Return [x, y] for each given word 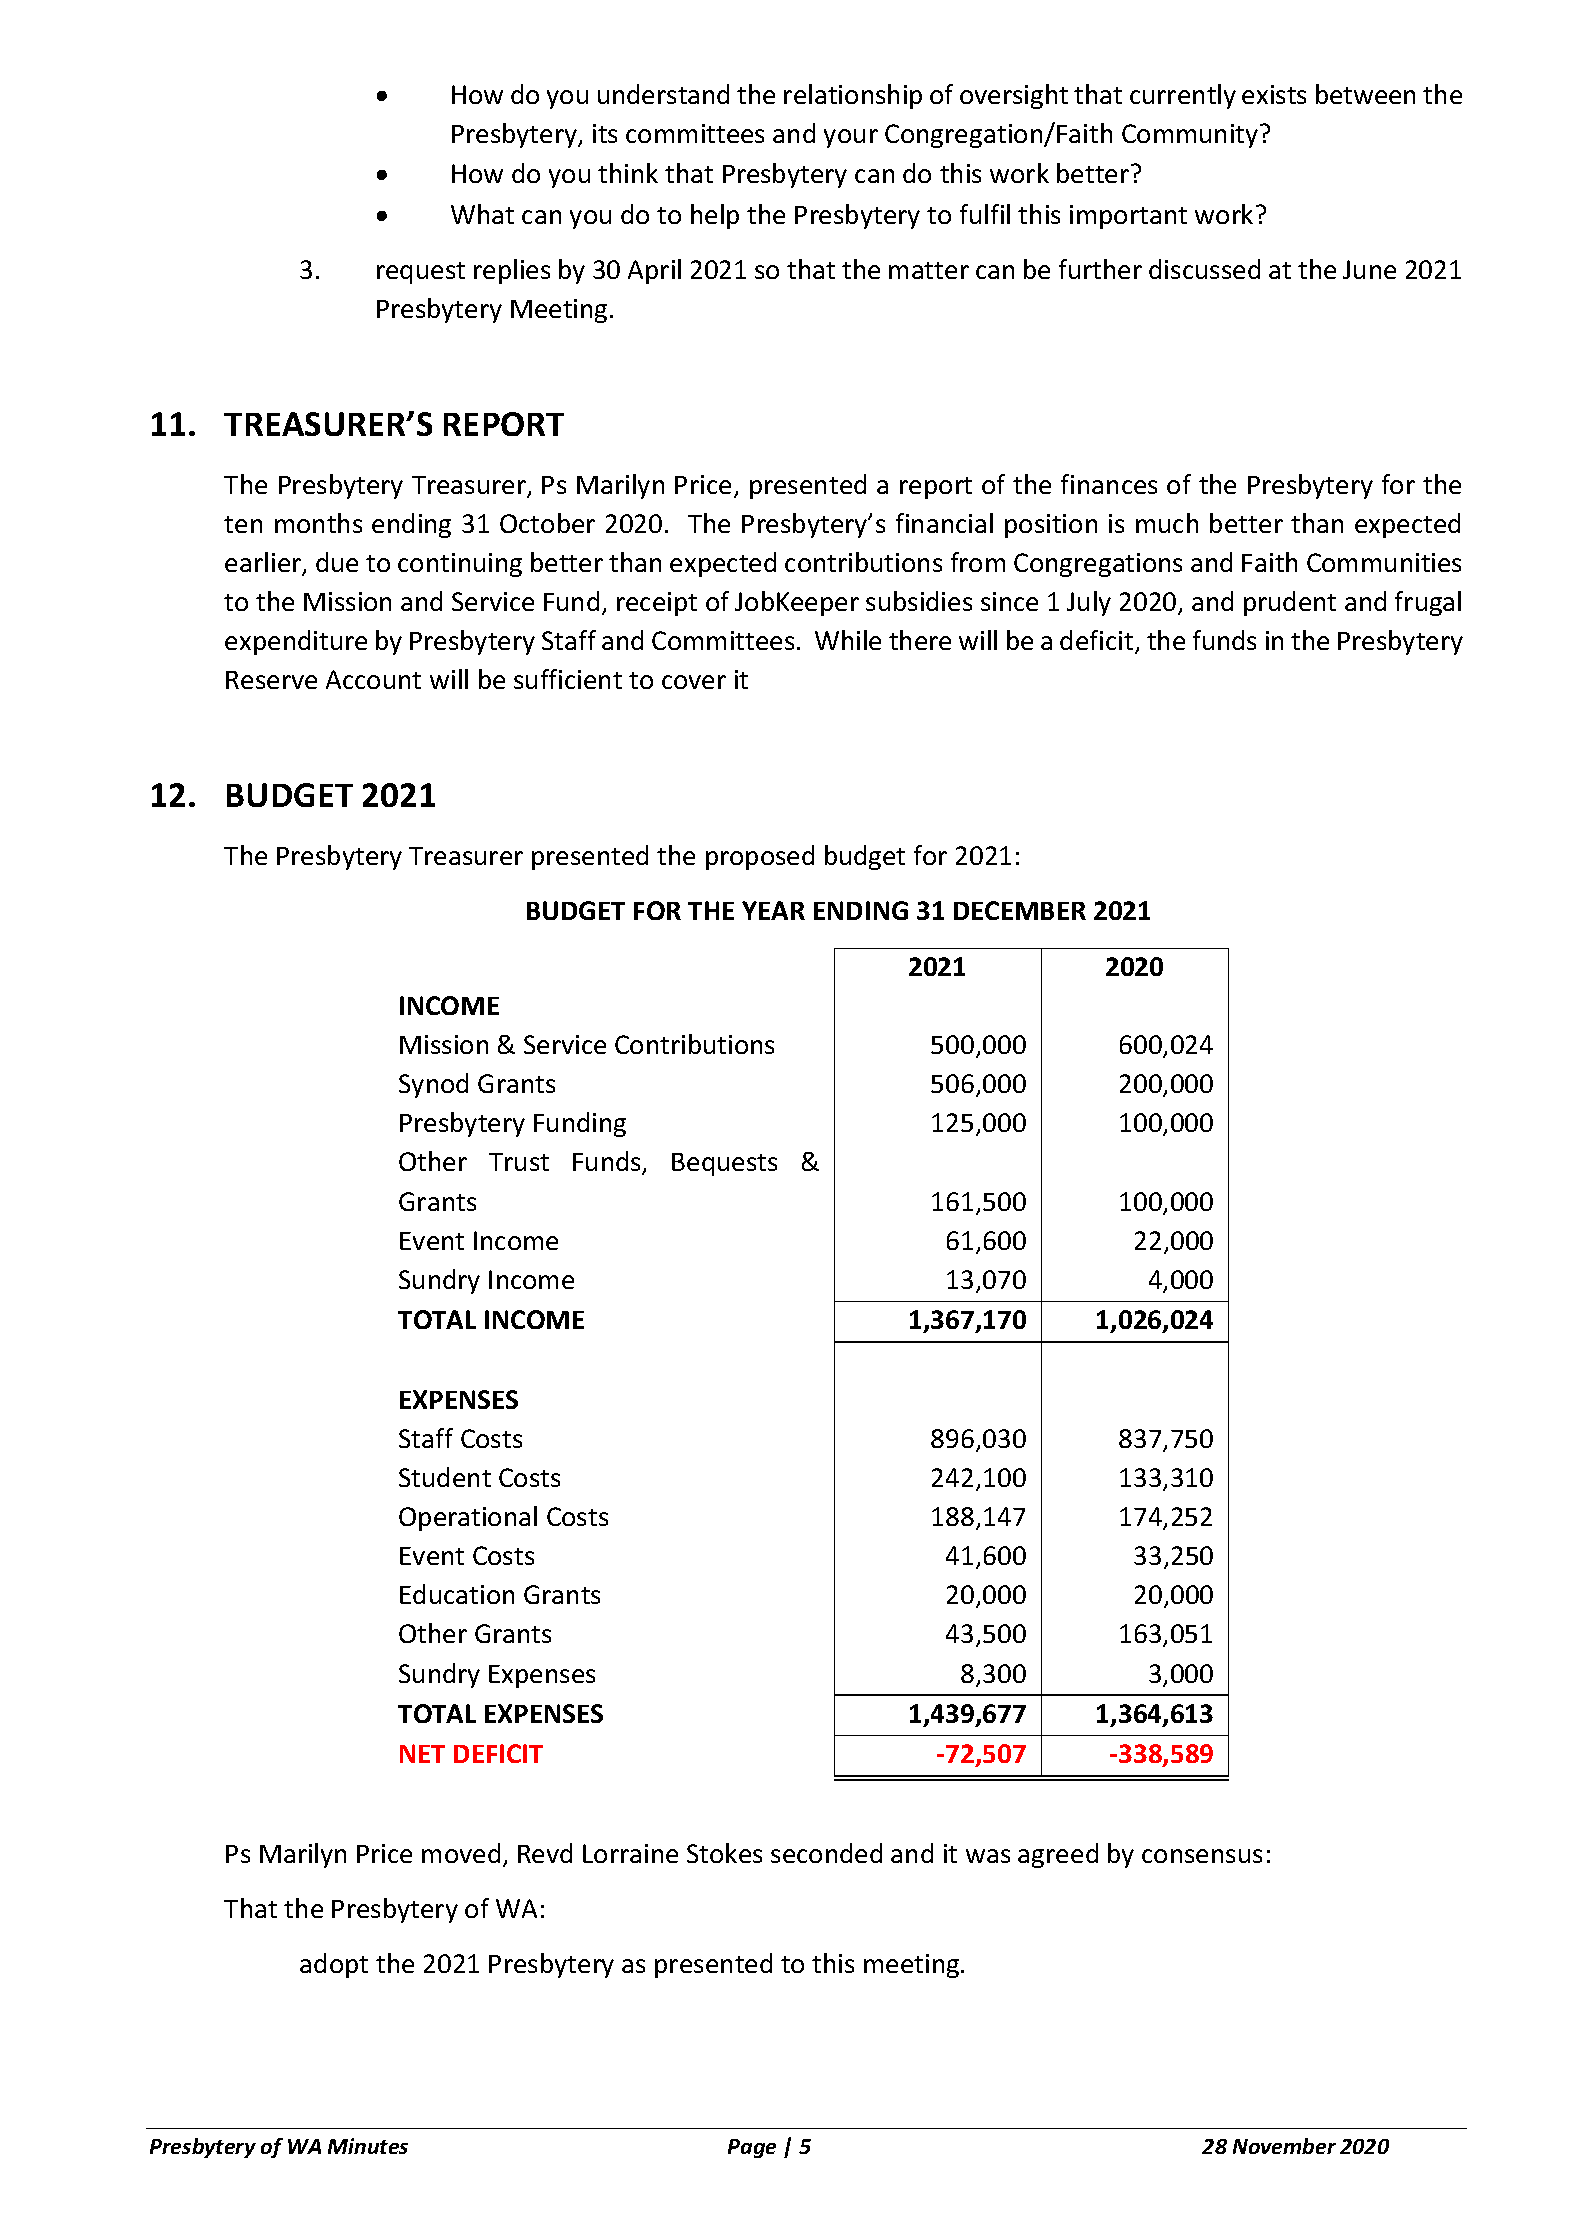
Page [752, 2148]
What [482, 214]
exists [1274, 94]
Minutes [368, 2146]
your [851, 138]
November [1284, 2146]
